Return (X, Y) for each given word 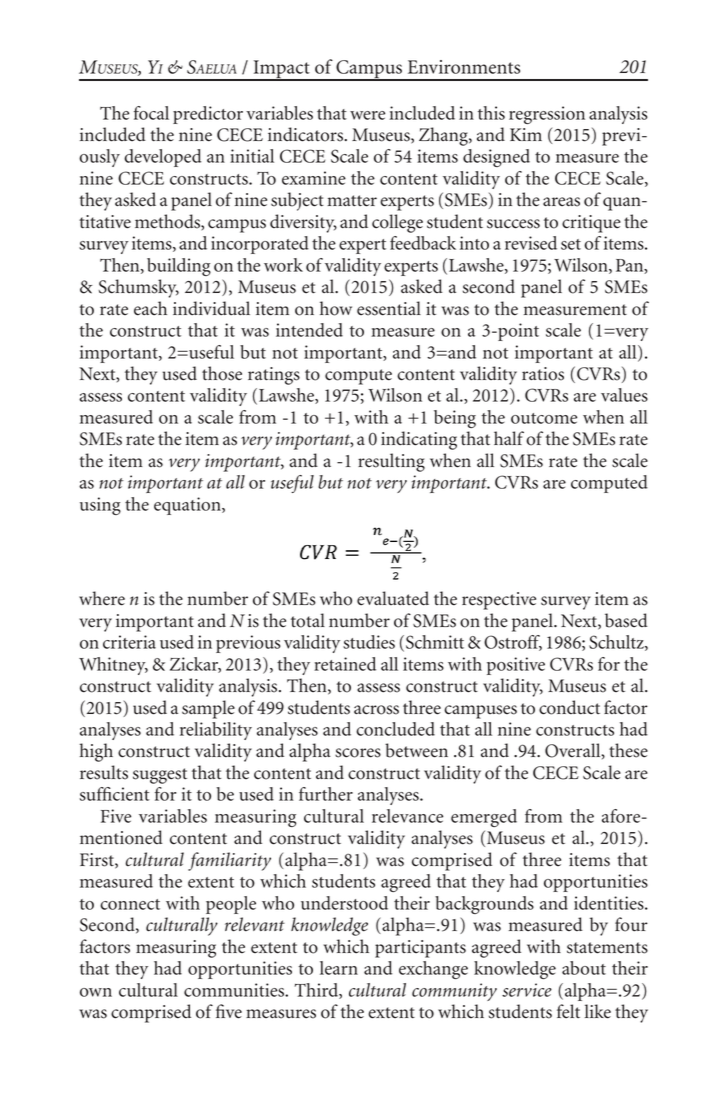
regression (547, 115)
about (584, 968)
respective (499, 601)
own (96, 992)
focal (151, 113)
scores (358, 753)
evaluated (393, 598)
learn (339, 968)
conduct (569, 707)
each (150, 308)
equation (188, 506)
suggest (160, 776)
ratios (543, 374)
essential (389, 308)
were (367, 115)
